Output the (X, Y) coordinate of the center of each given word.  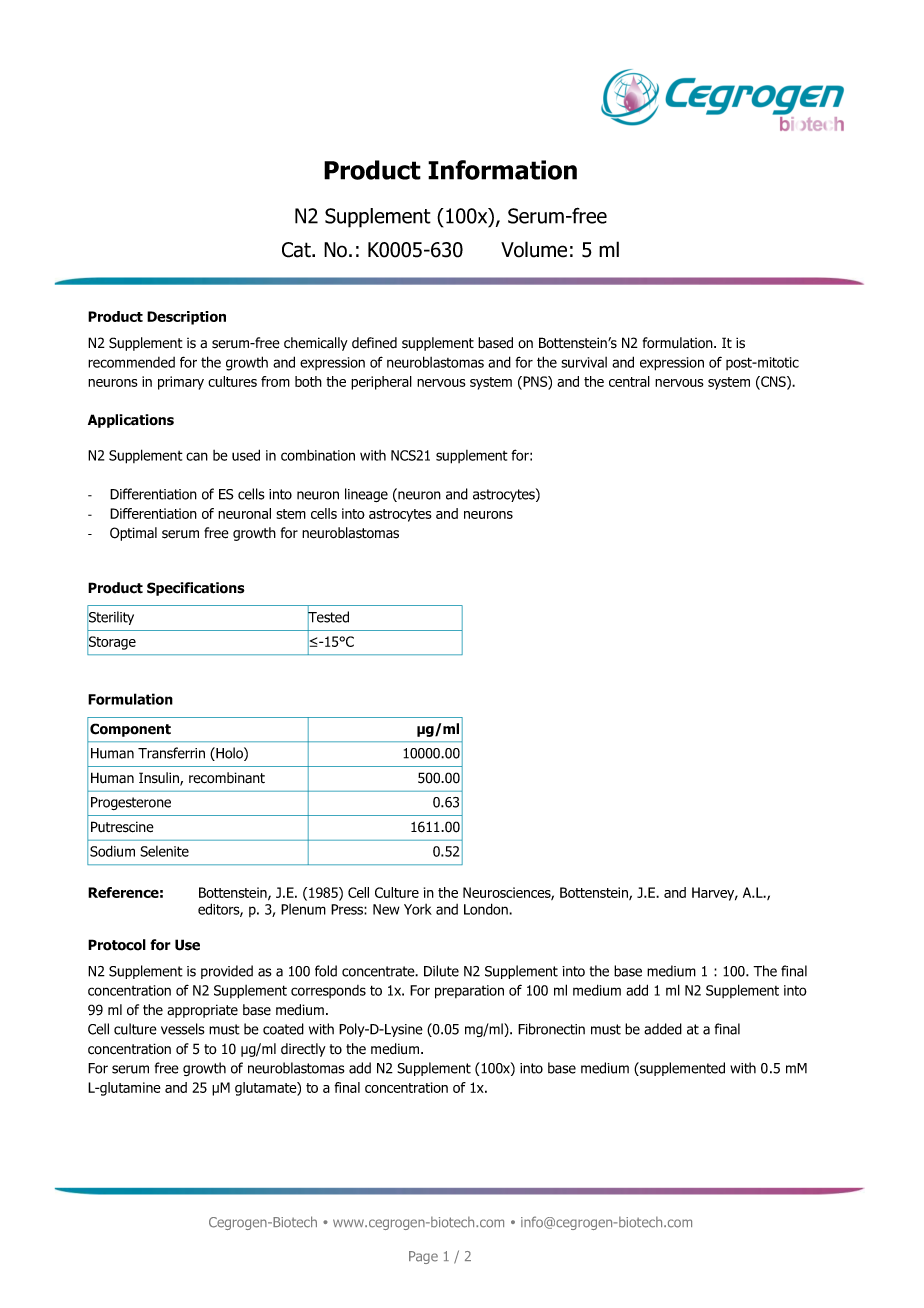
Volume (534, 249)
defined (374, 343)
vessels (182, 1029)
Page (423, 1257)
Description (186, 318)
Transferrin (171, 753)
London (487, 909)
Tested (328, 617)
